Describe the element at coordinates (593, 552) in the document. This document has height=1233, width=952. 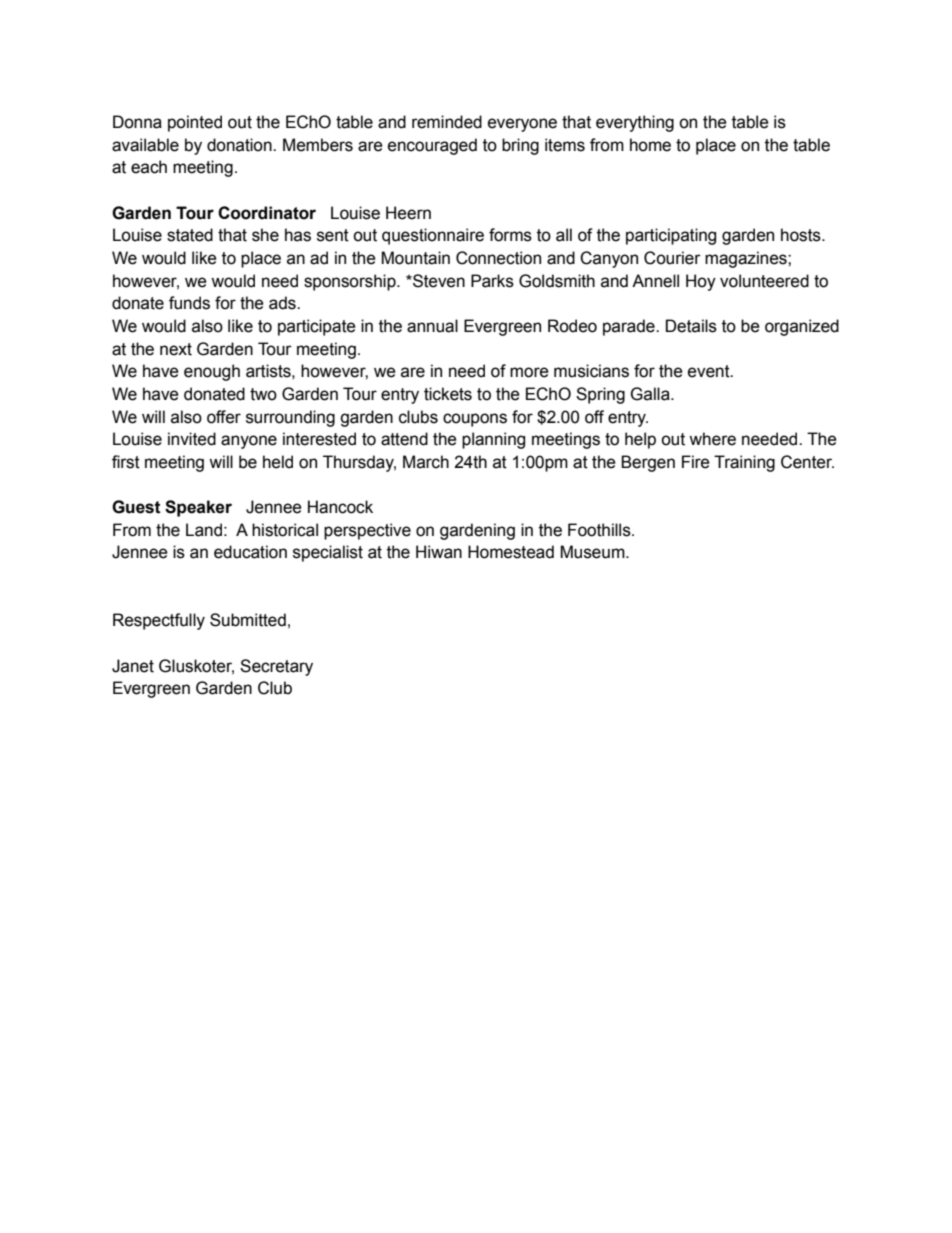
I see `Museum` at that location.
